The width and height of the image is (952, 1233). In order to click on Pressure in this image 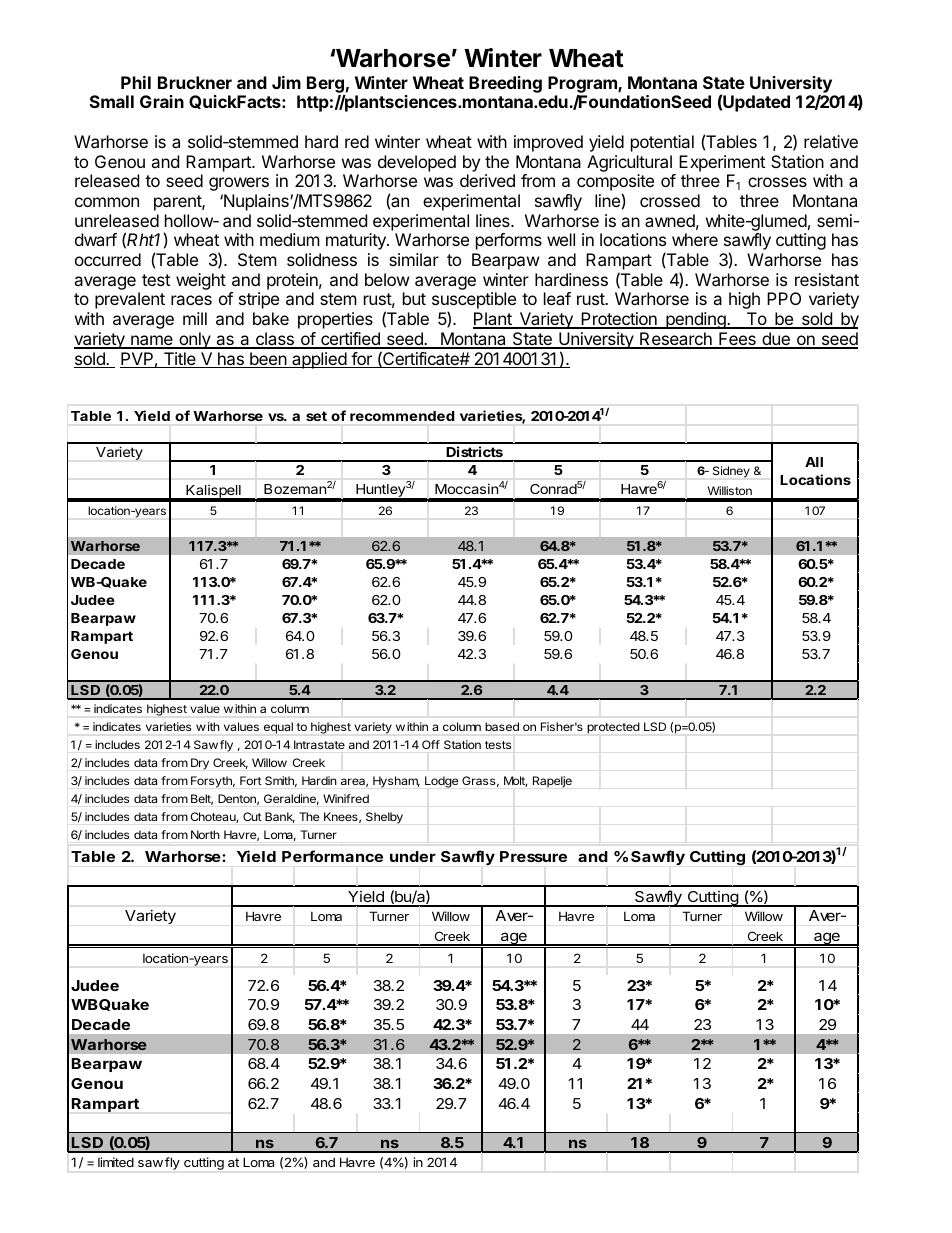, I will do `click(533, 856)`.
